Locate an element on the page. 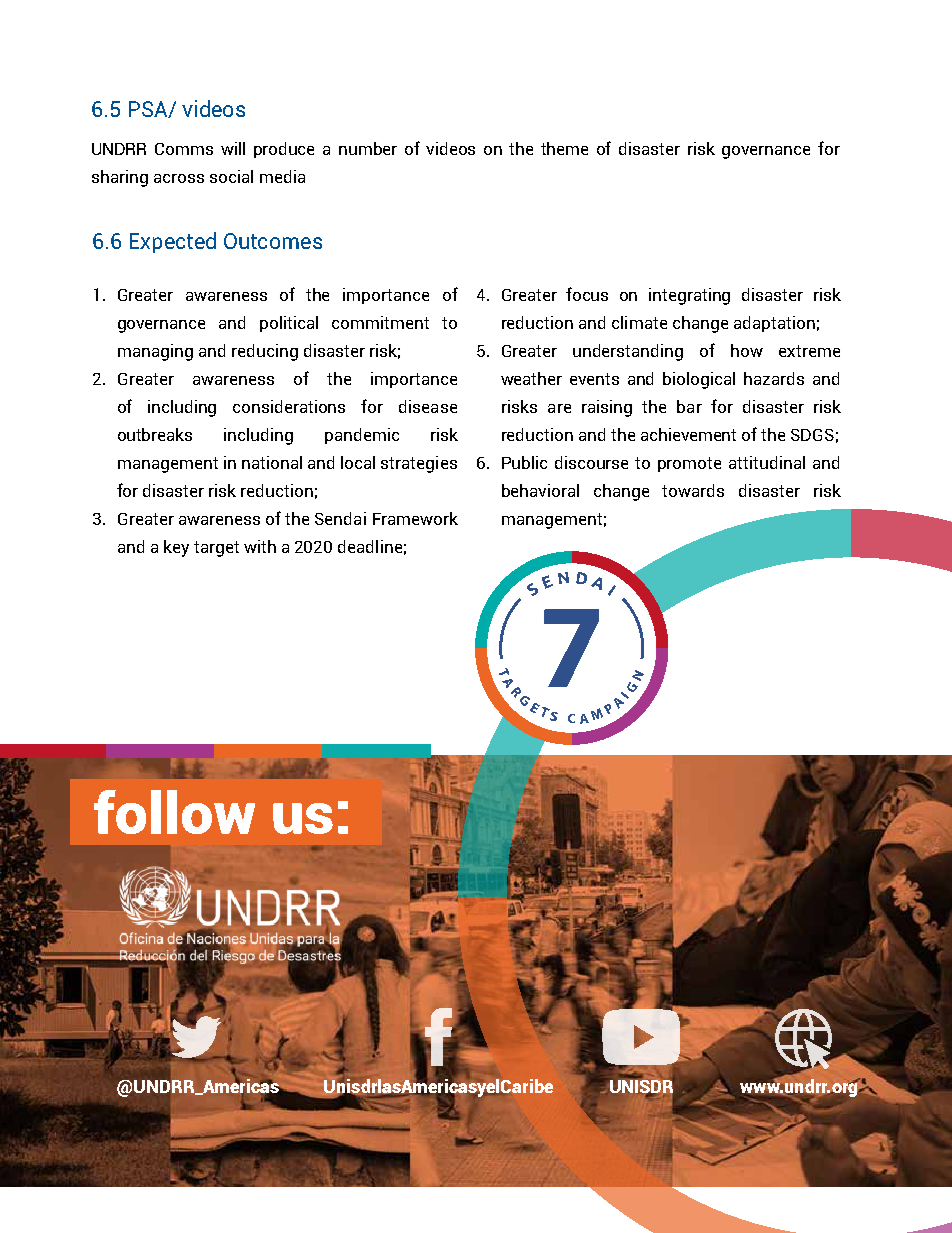 The width and height of the page is (952, 1233). national is located at coordinates (272, 462).
